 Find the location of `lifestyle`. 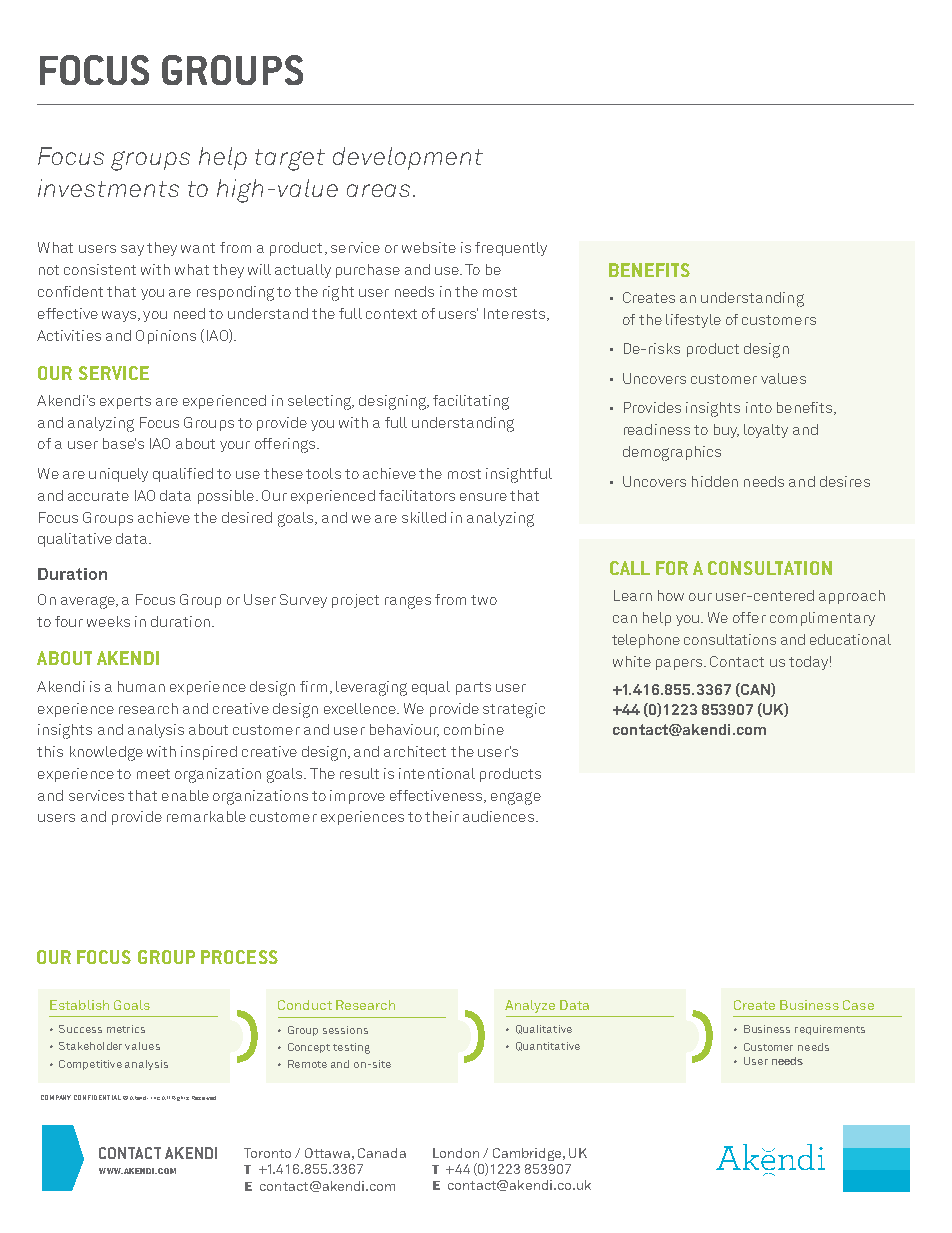

lifestyle is located at coordinates (693, 321).
